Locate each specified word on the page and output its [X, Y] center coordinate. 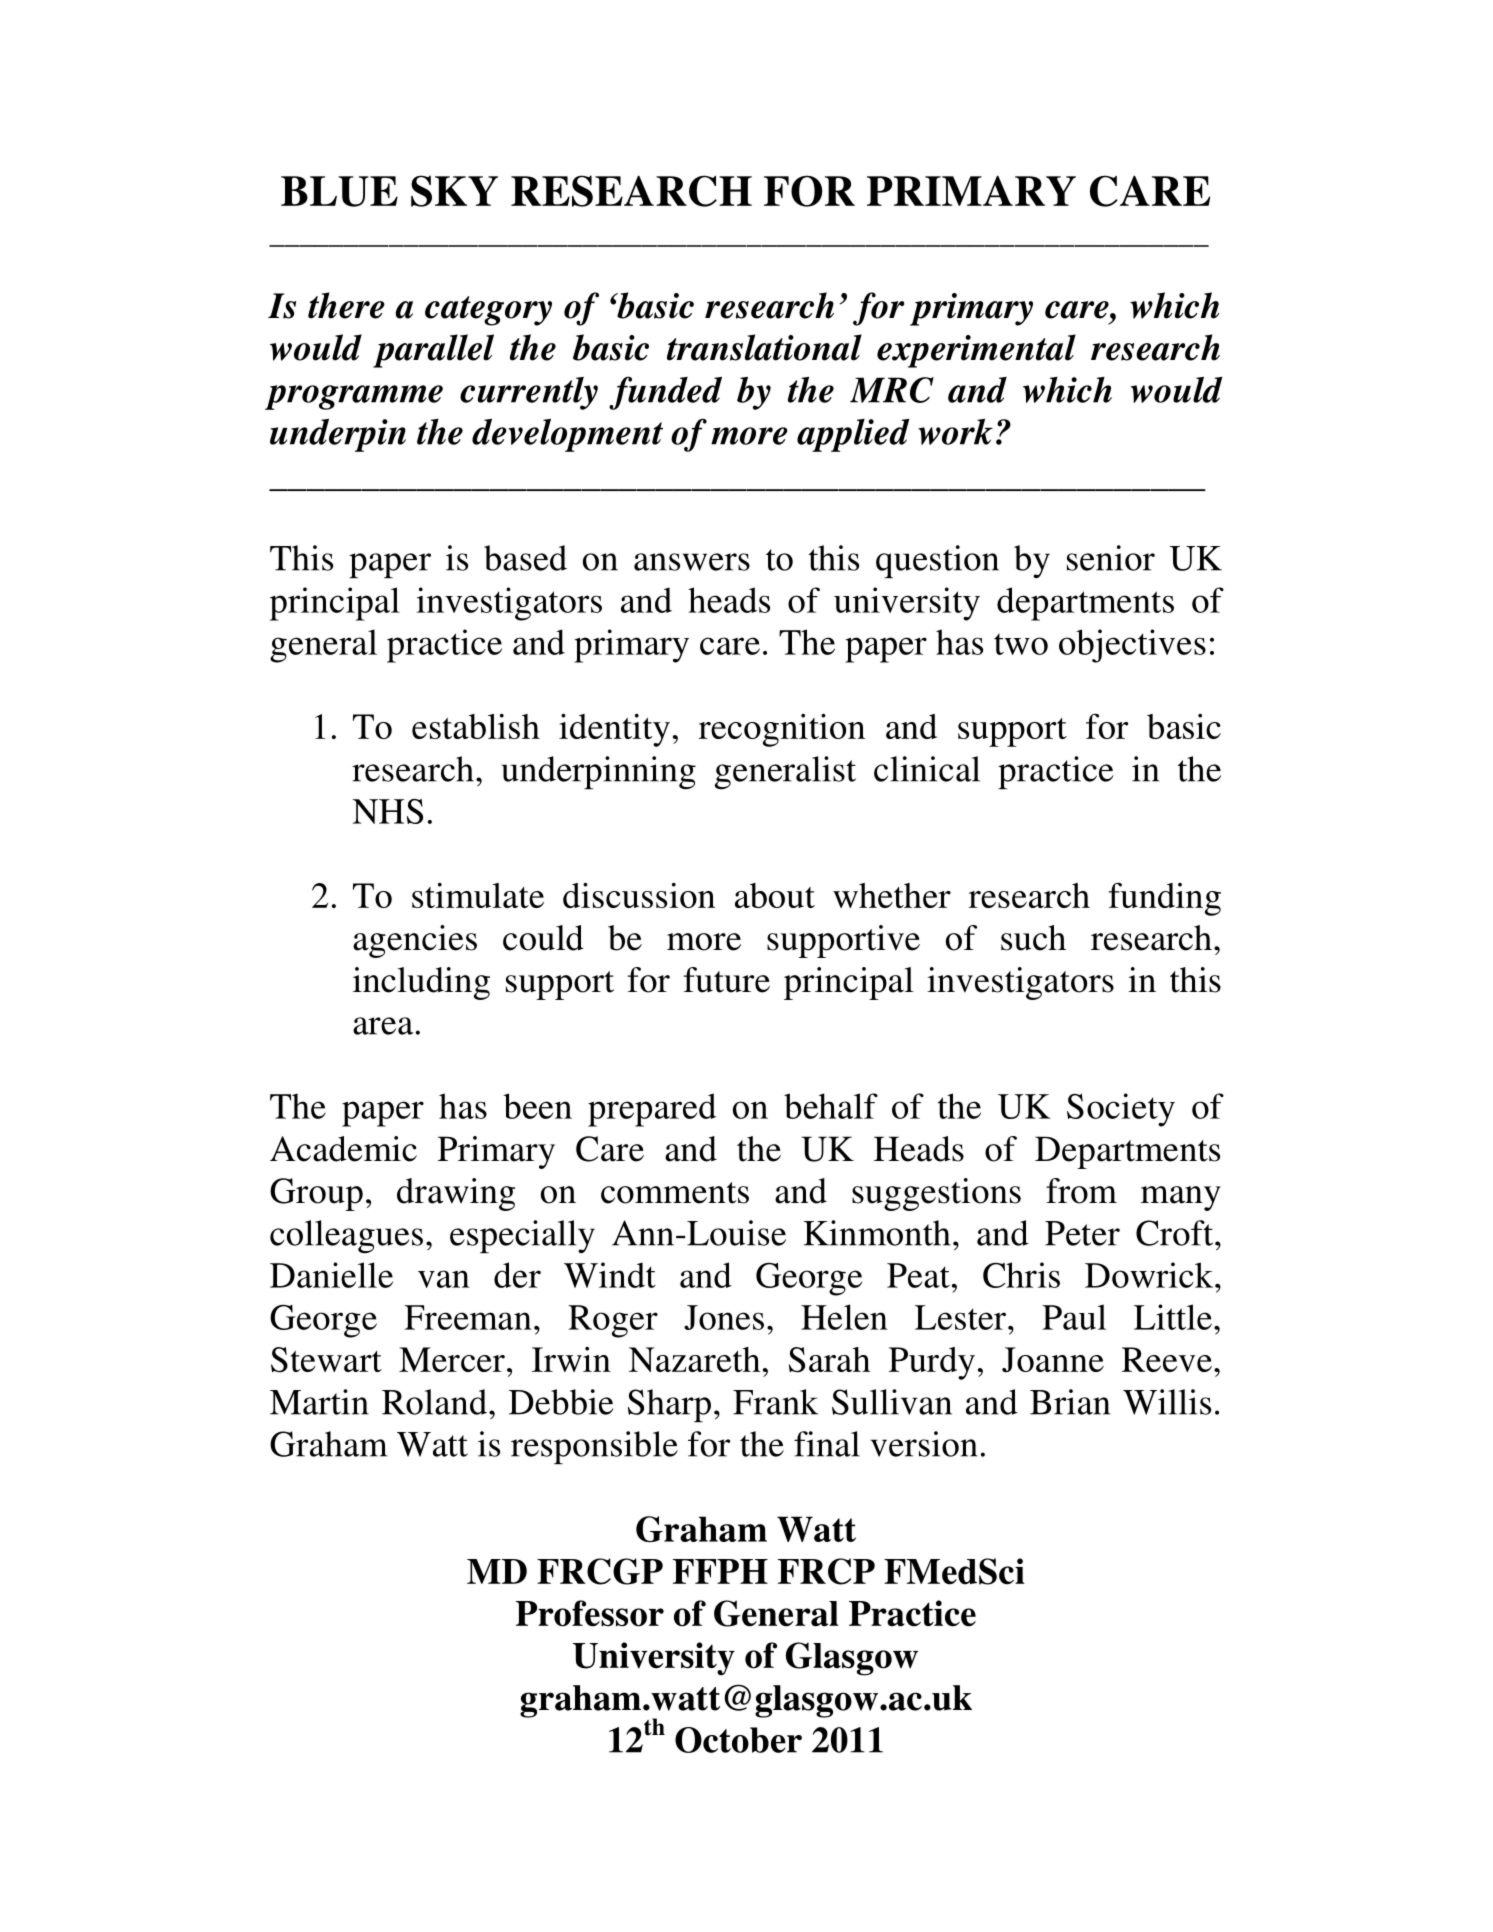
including [421, 983]
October [738, 1740]
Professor [590, 1613]
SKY [454, 191]
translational [764, 347]
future [727, 980]
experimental [976, 351]
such [1033, 938]
